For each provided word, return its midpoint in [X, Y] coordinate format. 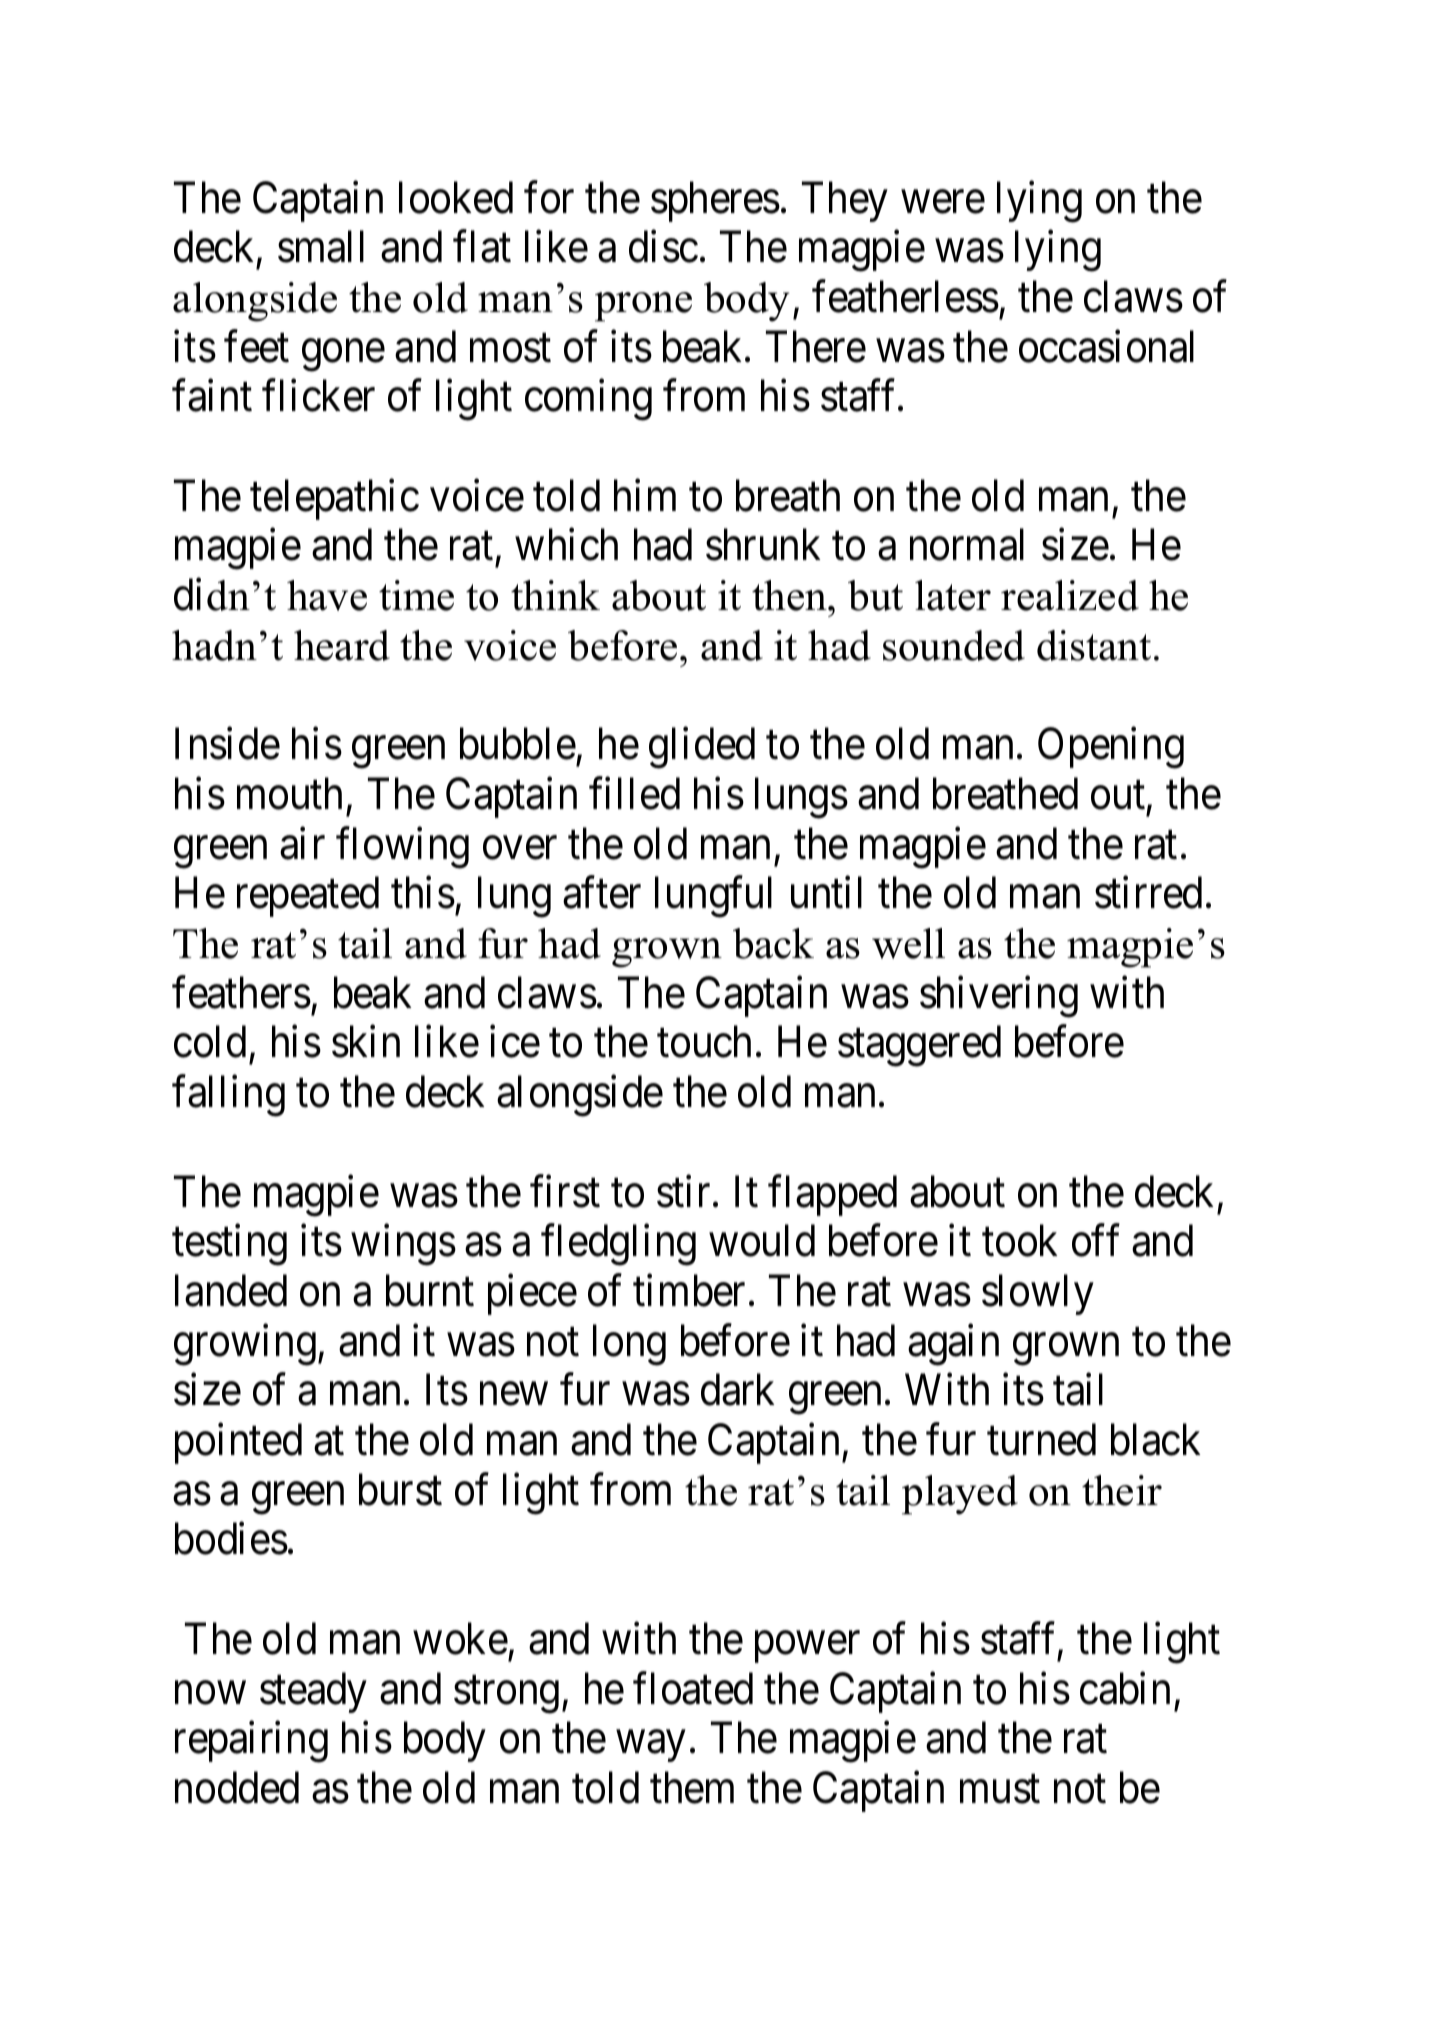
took [1020, 1241]
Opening [1111, 748]
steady [313, 1692]
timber [689, 1291]
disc [663, 247]
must [1000, 1790]
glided [702, 748]
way [651, 1746]
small [321, 247]
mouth [289, 794]
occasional [1106, 346]
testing [229, 1245]
